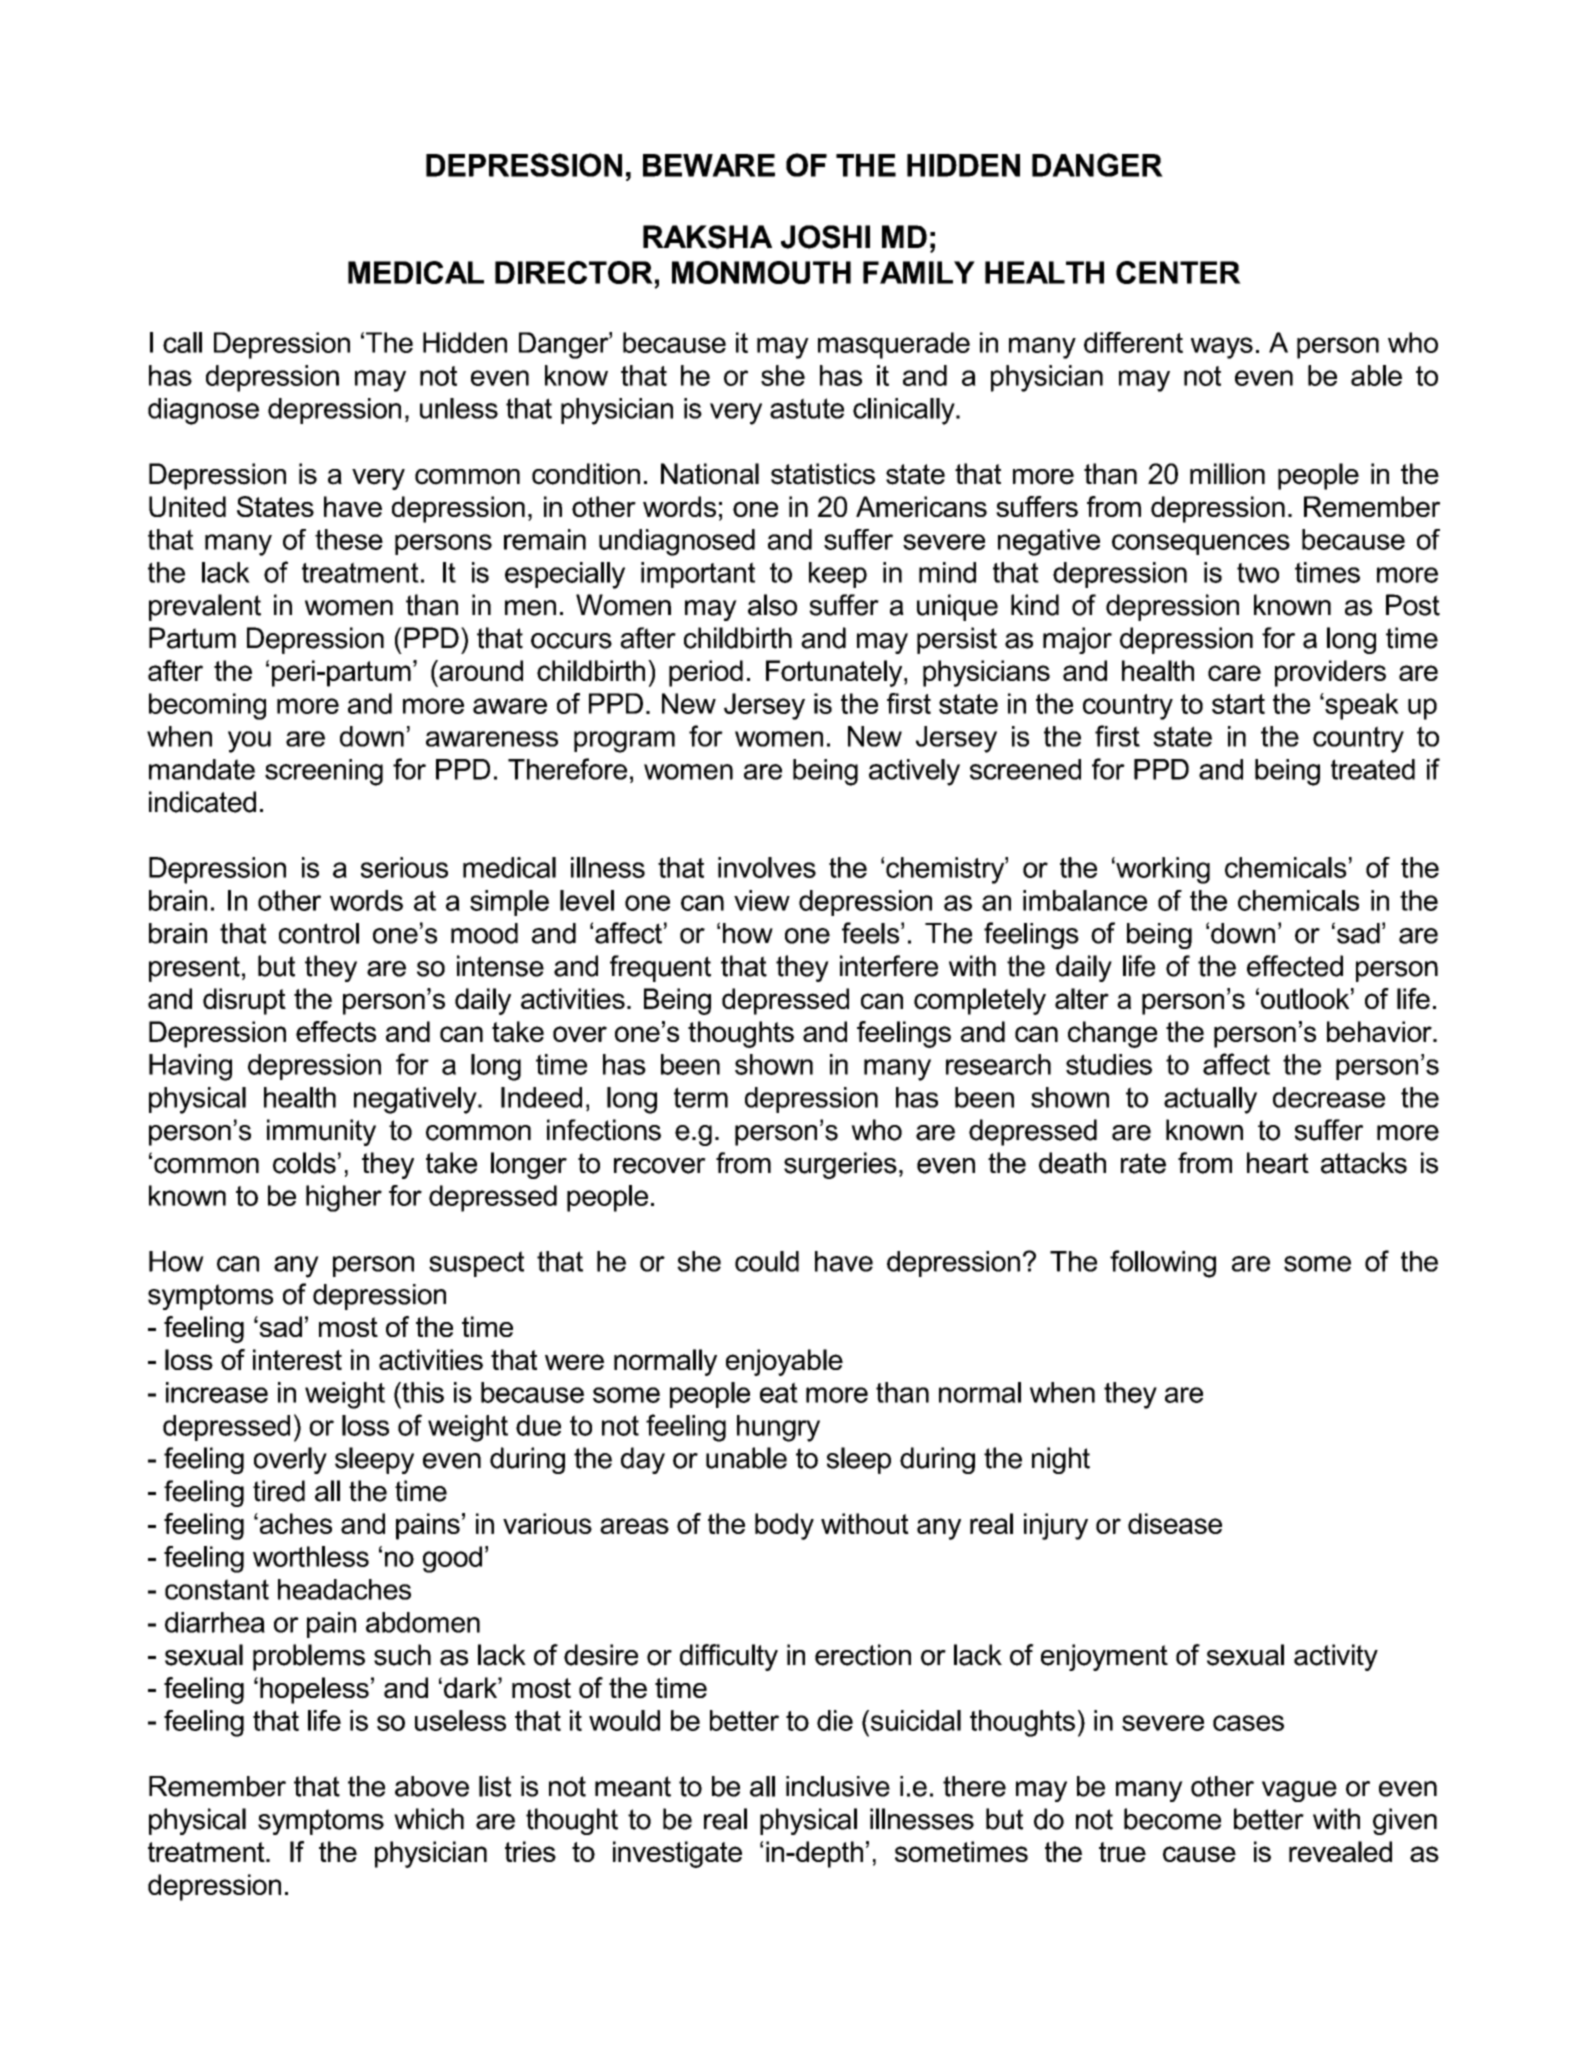  I want to click on CENTER, so click(1178, 272).
